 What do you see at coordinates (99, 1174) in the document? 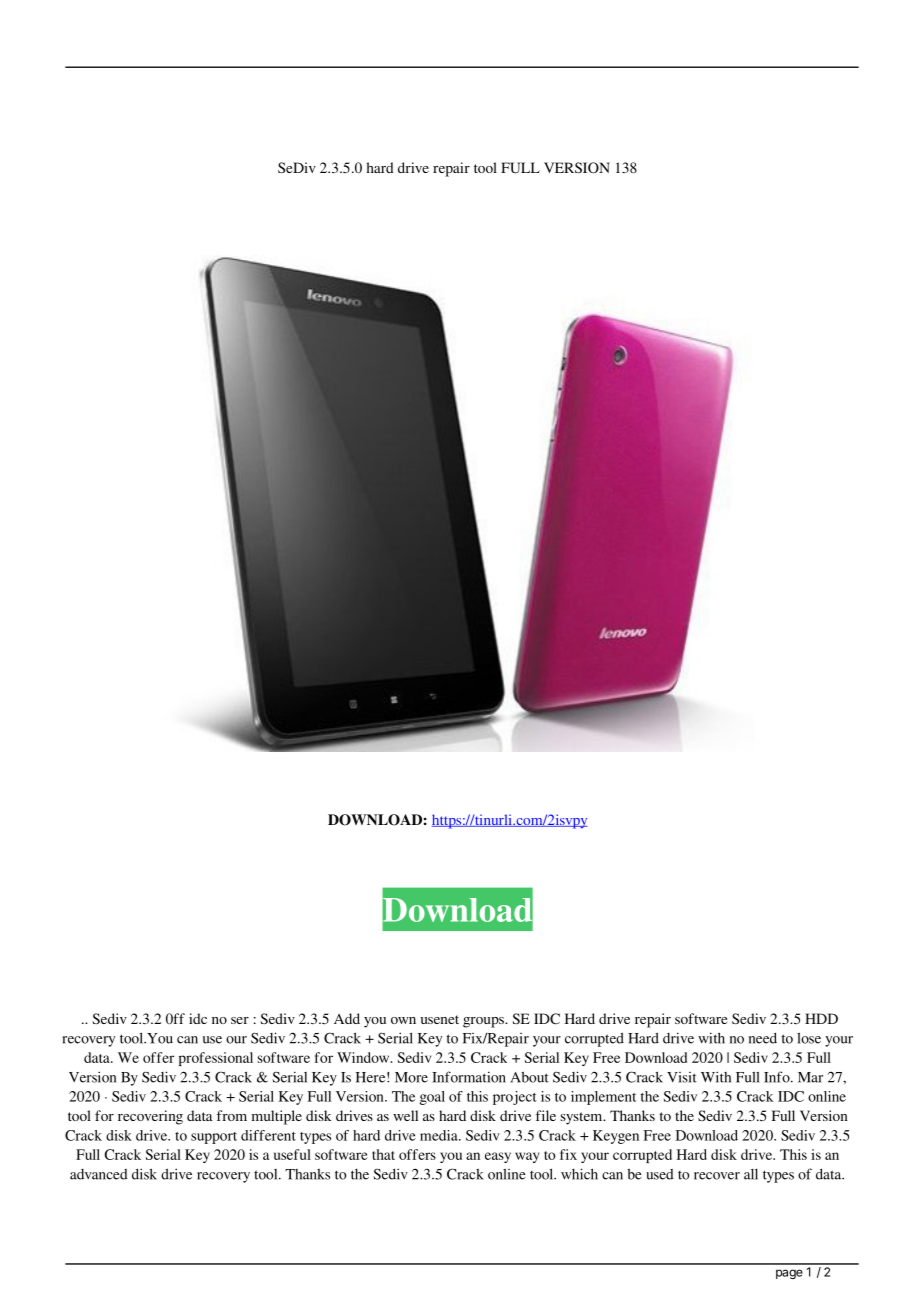
I see `advanced` at bounding box center [99, 1174].
